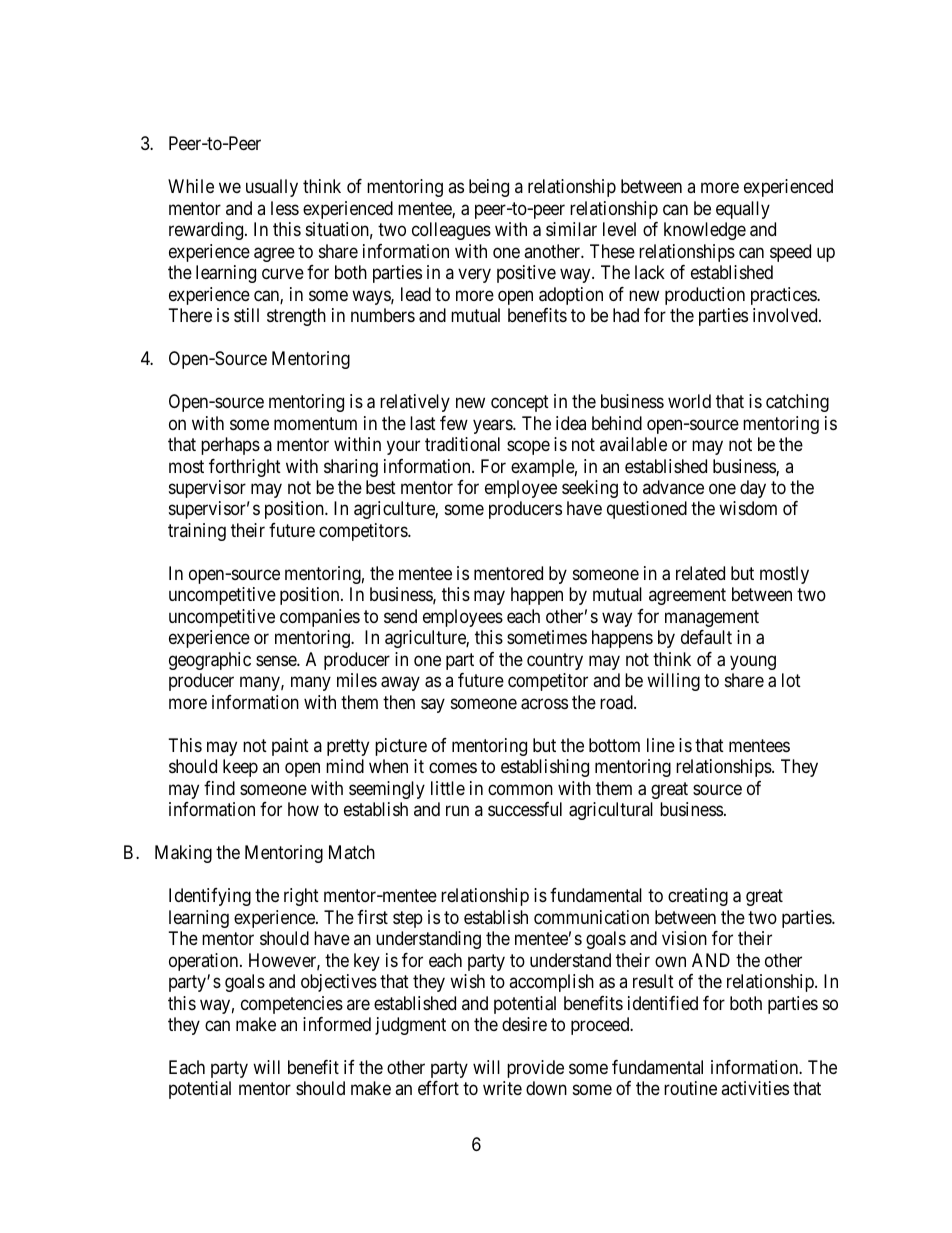 Image resolution: width=952 pixels, height=1233 pixels. What do you see at coordinates (743, 210) in the page?
I see `equally` at bounding box center [743, 210].
